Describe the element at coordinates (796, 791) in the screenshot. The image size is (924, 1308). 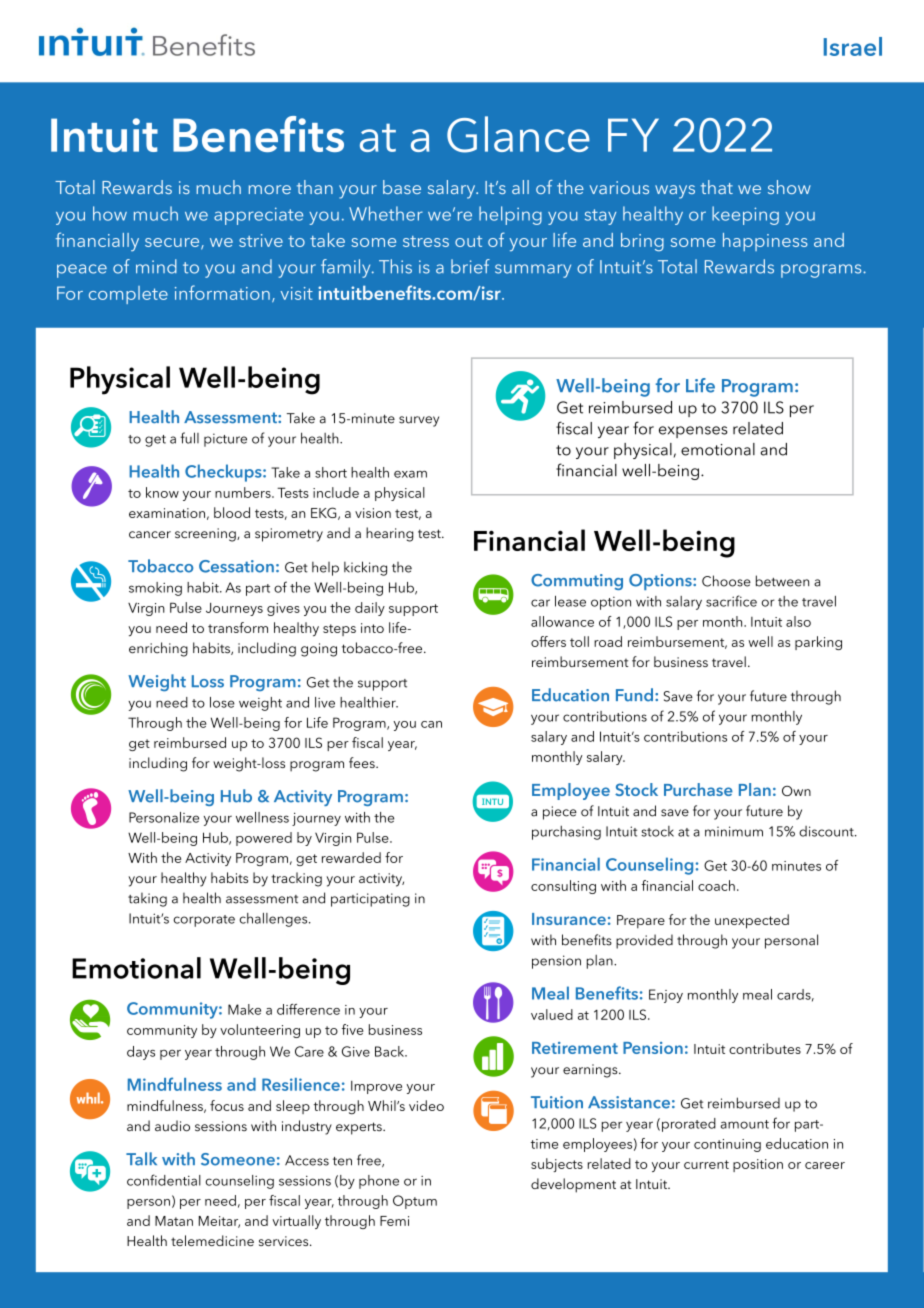
I see `Own` at that location.
